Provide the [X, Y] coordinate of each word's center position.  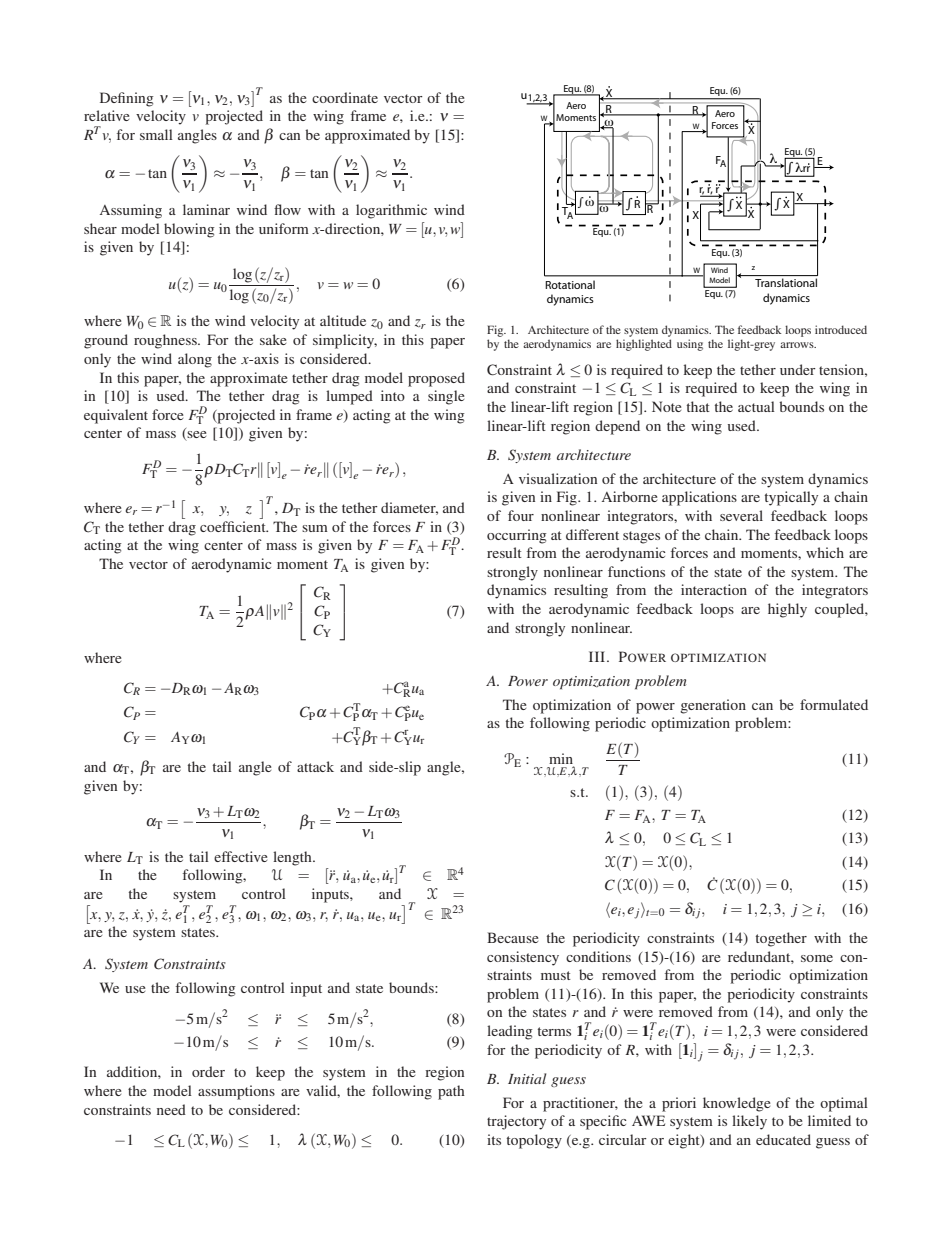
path [451, 1092]
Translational [786, 282]
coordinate [345, 97]
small [156, 134]
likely [749, 1122]
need [171, 1109]
